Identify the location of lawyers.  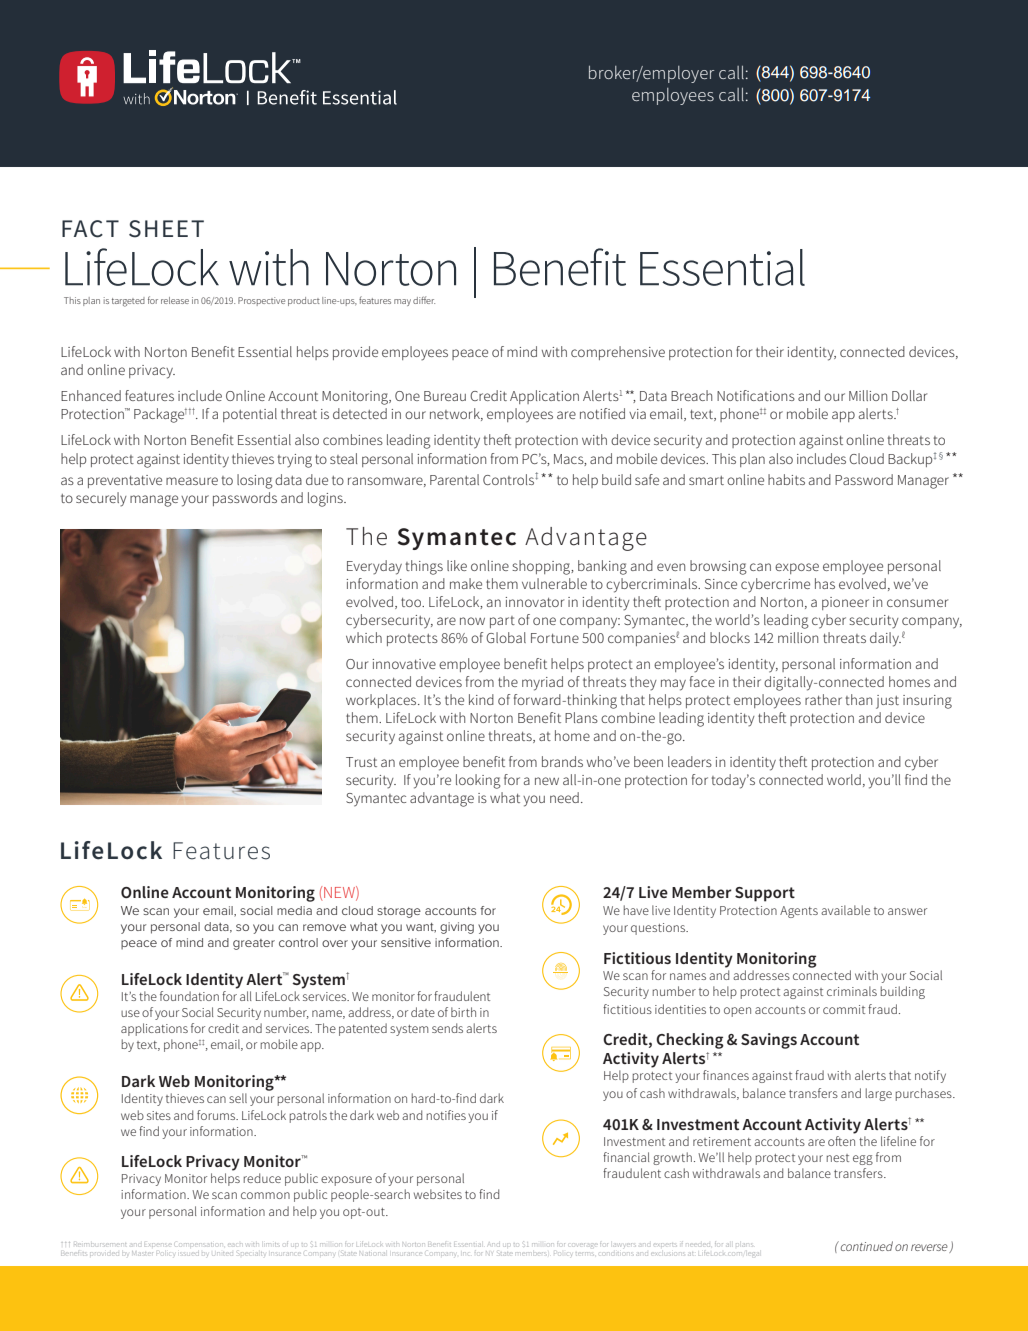
(623, 1245).
